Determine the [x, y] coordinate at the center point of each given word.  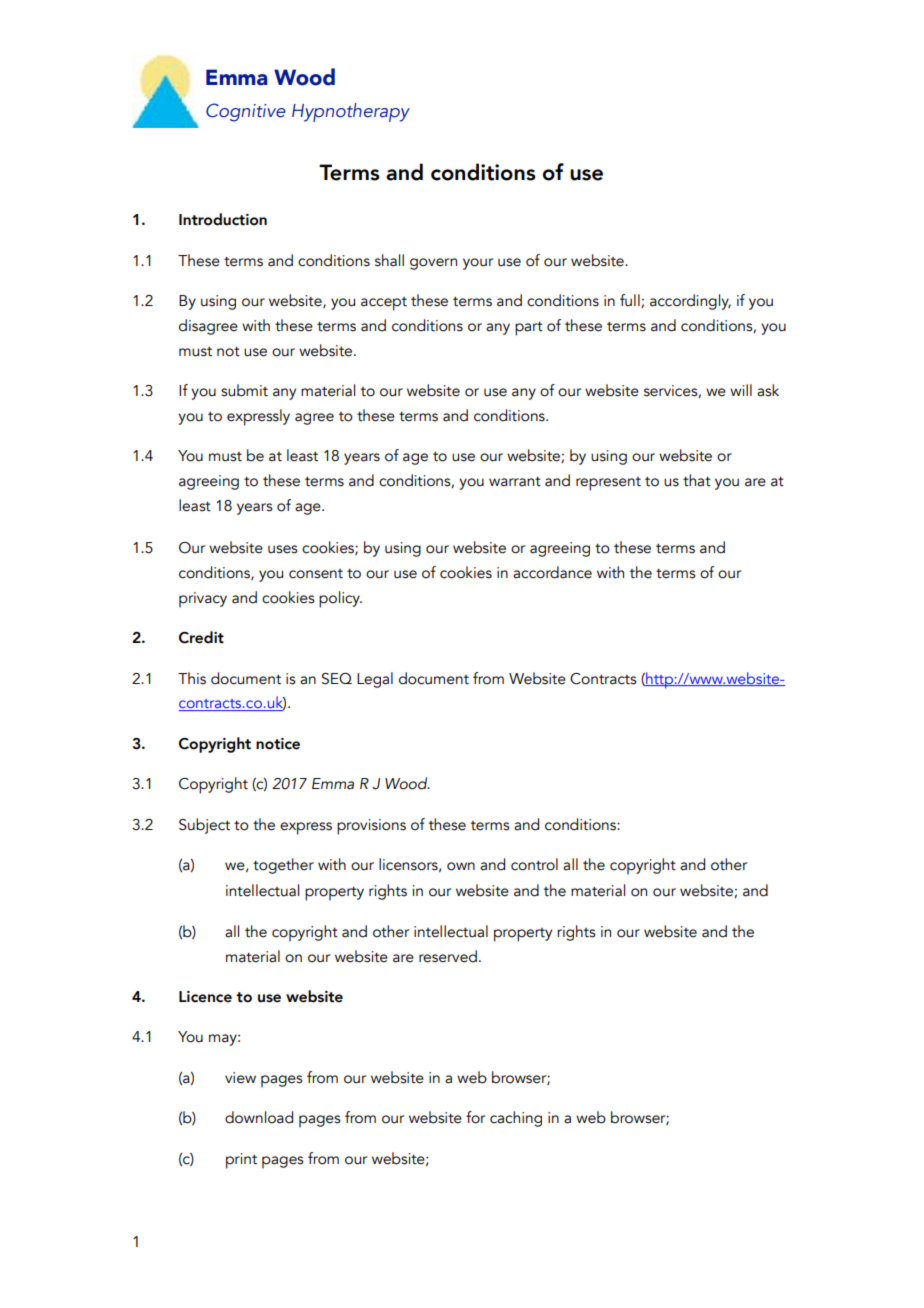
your [478, 264]
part [529, 329]
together [283, 866]
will [741, 390]
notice [278, 744]
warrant [515, 482]
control [534, 864]
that [697, 480]
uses [282, 549]
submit [244, 390]
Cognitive [246, 112]
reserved [448, 956]
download [259, 1117]
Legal [375, 680]
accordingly [690, 302]
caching [516, 1119]
